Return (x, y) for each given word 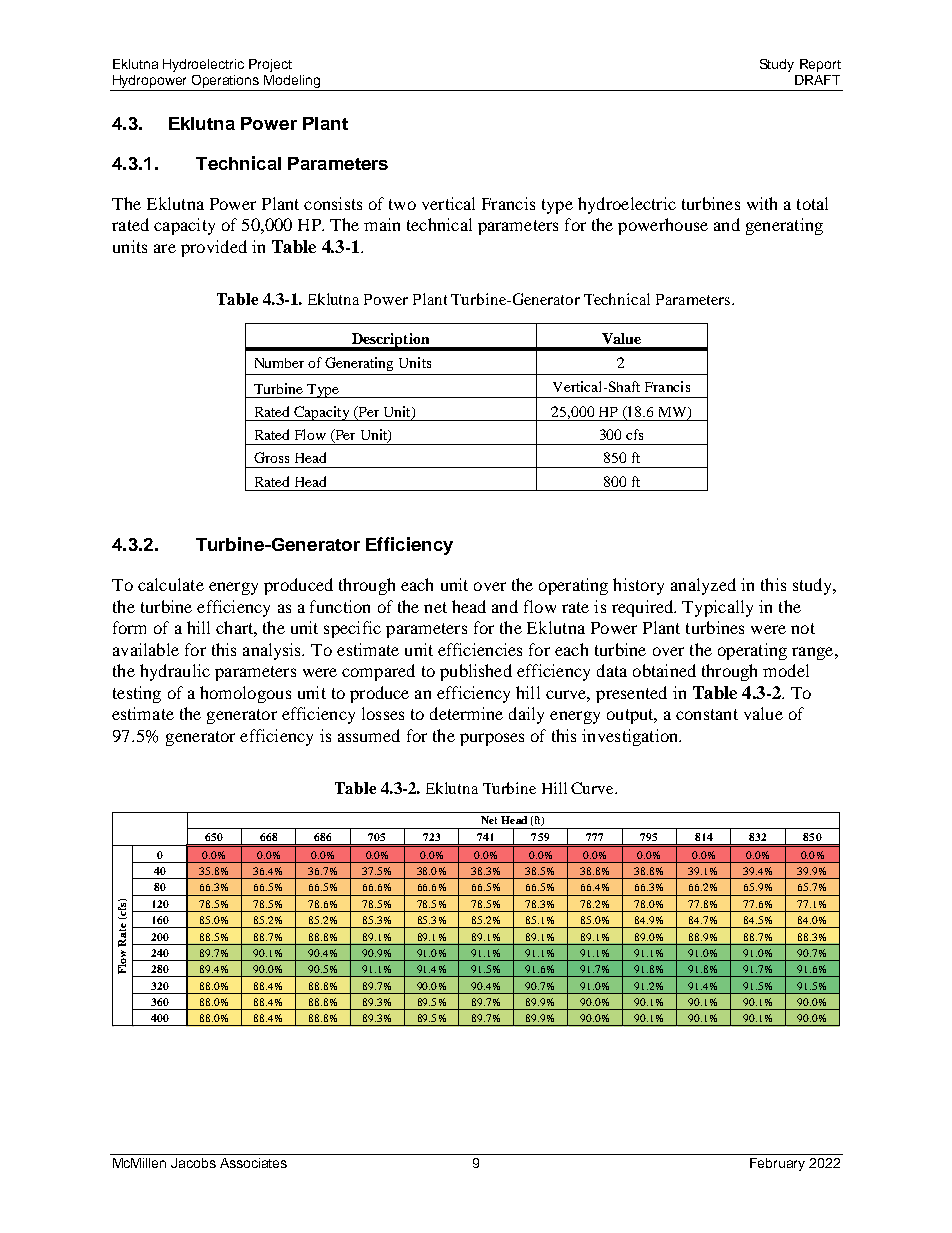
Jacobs (193, 1163)
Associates (253, 1163)
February (777, 1164)
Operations (226, 83)
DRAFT (817, 80)
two (402, 204)
